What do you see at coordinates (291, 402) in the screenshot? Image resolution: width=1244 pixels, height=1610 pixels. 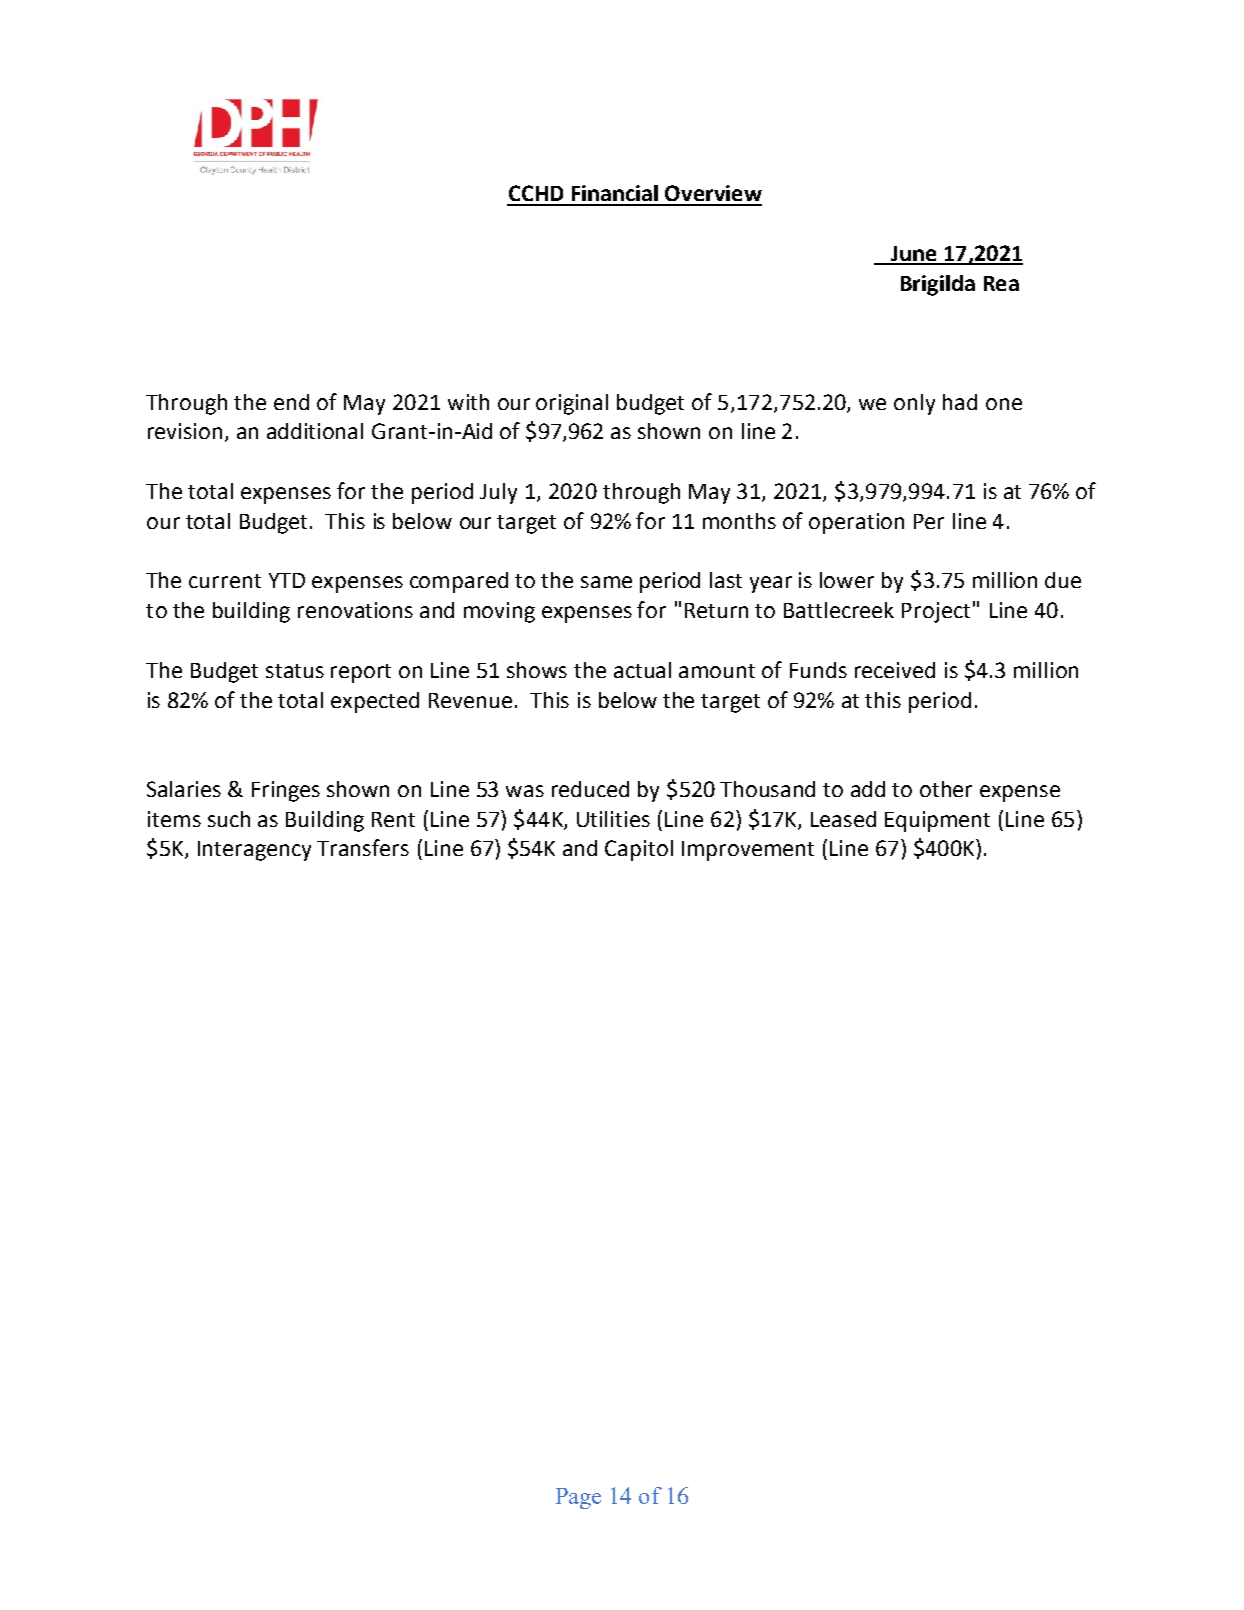 I see `end` at bounding box center [291, 402].
